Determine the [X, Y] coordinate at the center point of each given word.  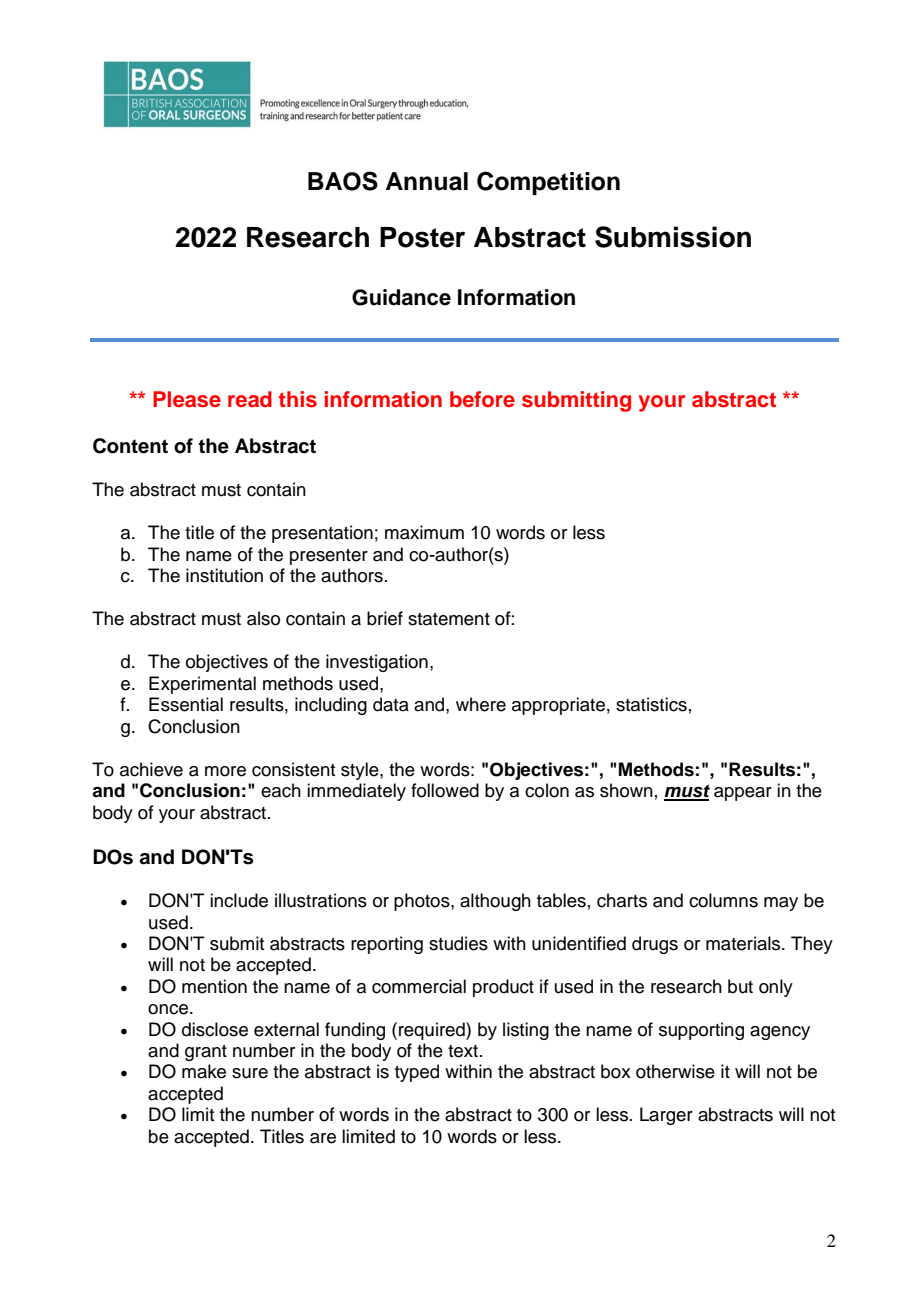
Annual [427, 181]
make [204, 1071]
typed [417, 1073]
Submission [673, 237]
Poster [422, 237]
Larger [666, 1116]
